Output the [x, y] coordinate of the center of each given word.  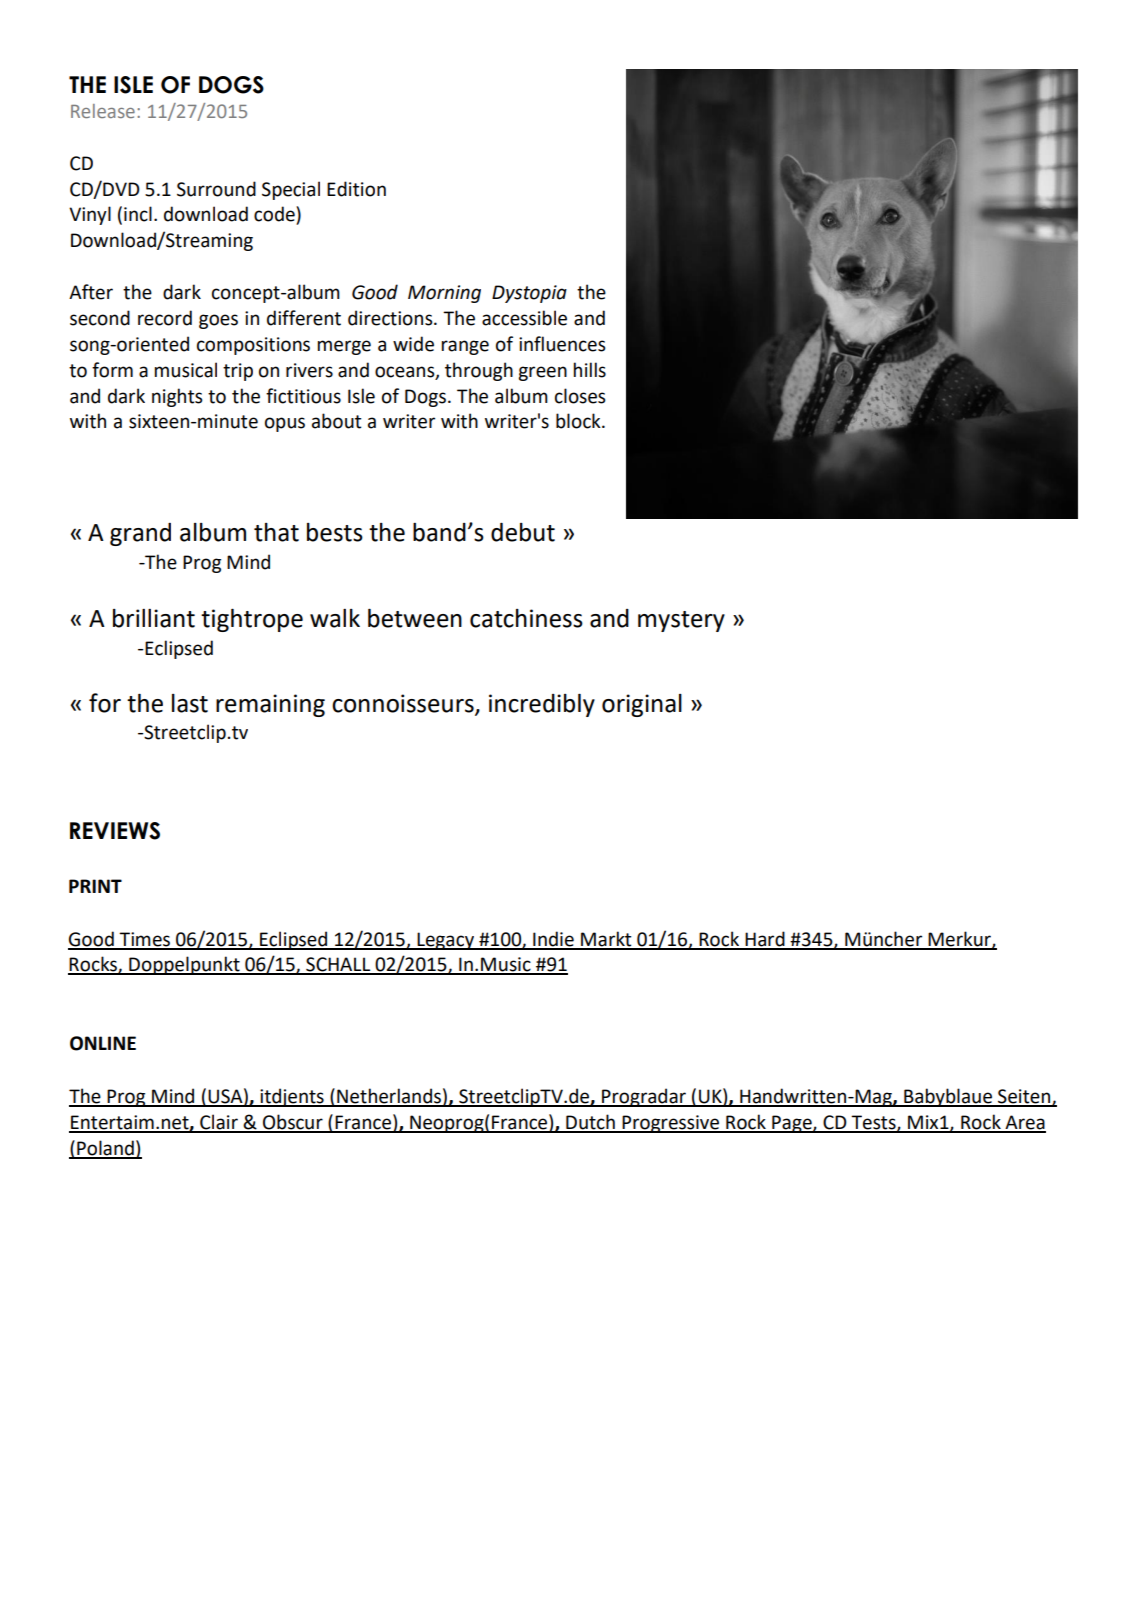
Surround [216, 189]
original [642, 705]
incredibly [542, 705]
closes [580, 396]
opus [285, 424]
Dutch [590, 1123]
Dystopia [529, 294]
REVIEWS [115, 831]
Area [1024, 1123]
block [579, 421]
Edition [356, 189]
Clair [219, 1123]
